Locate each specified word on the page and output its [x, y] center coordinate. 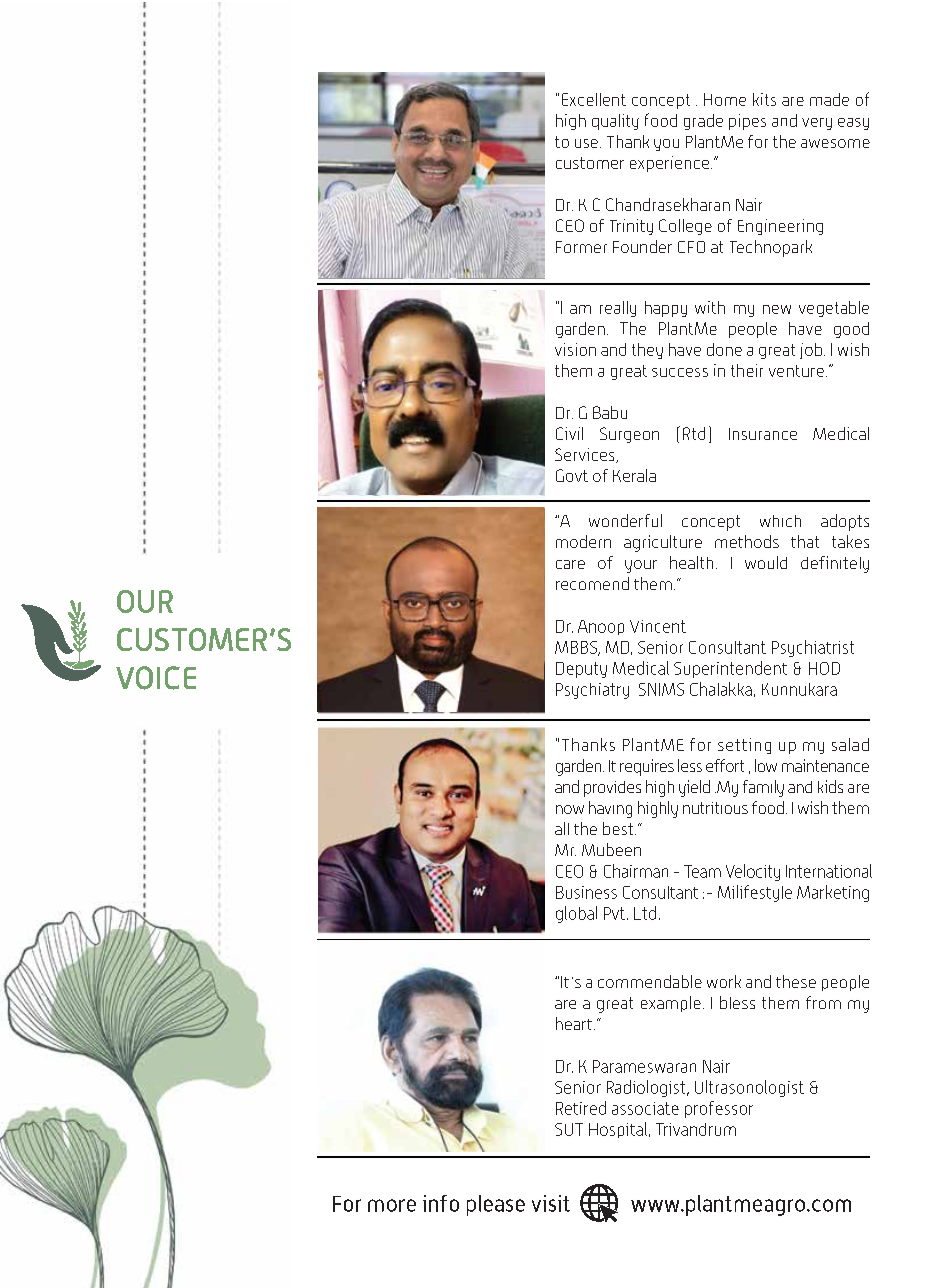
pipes [747, 122]
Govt [572, 475]
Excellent [594, 99]
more [392, 1205]
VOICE [156, 678]
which [780, 521]
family [763, 788]
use [586, 143]
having [610, 809]
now [570, 809]
